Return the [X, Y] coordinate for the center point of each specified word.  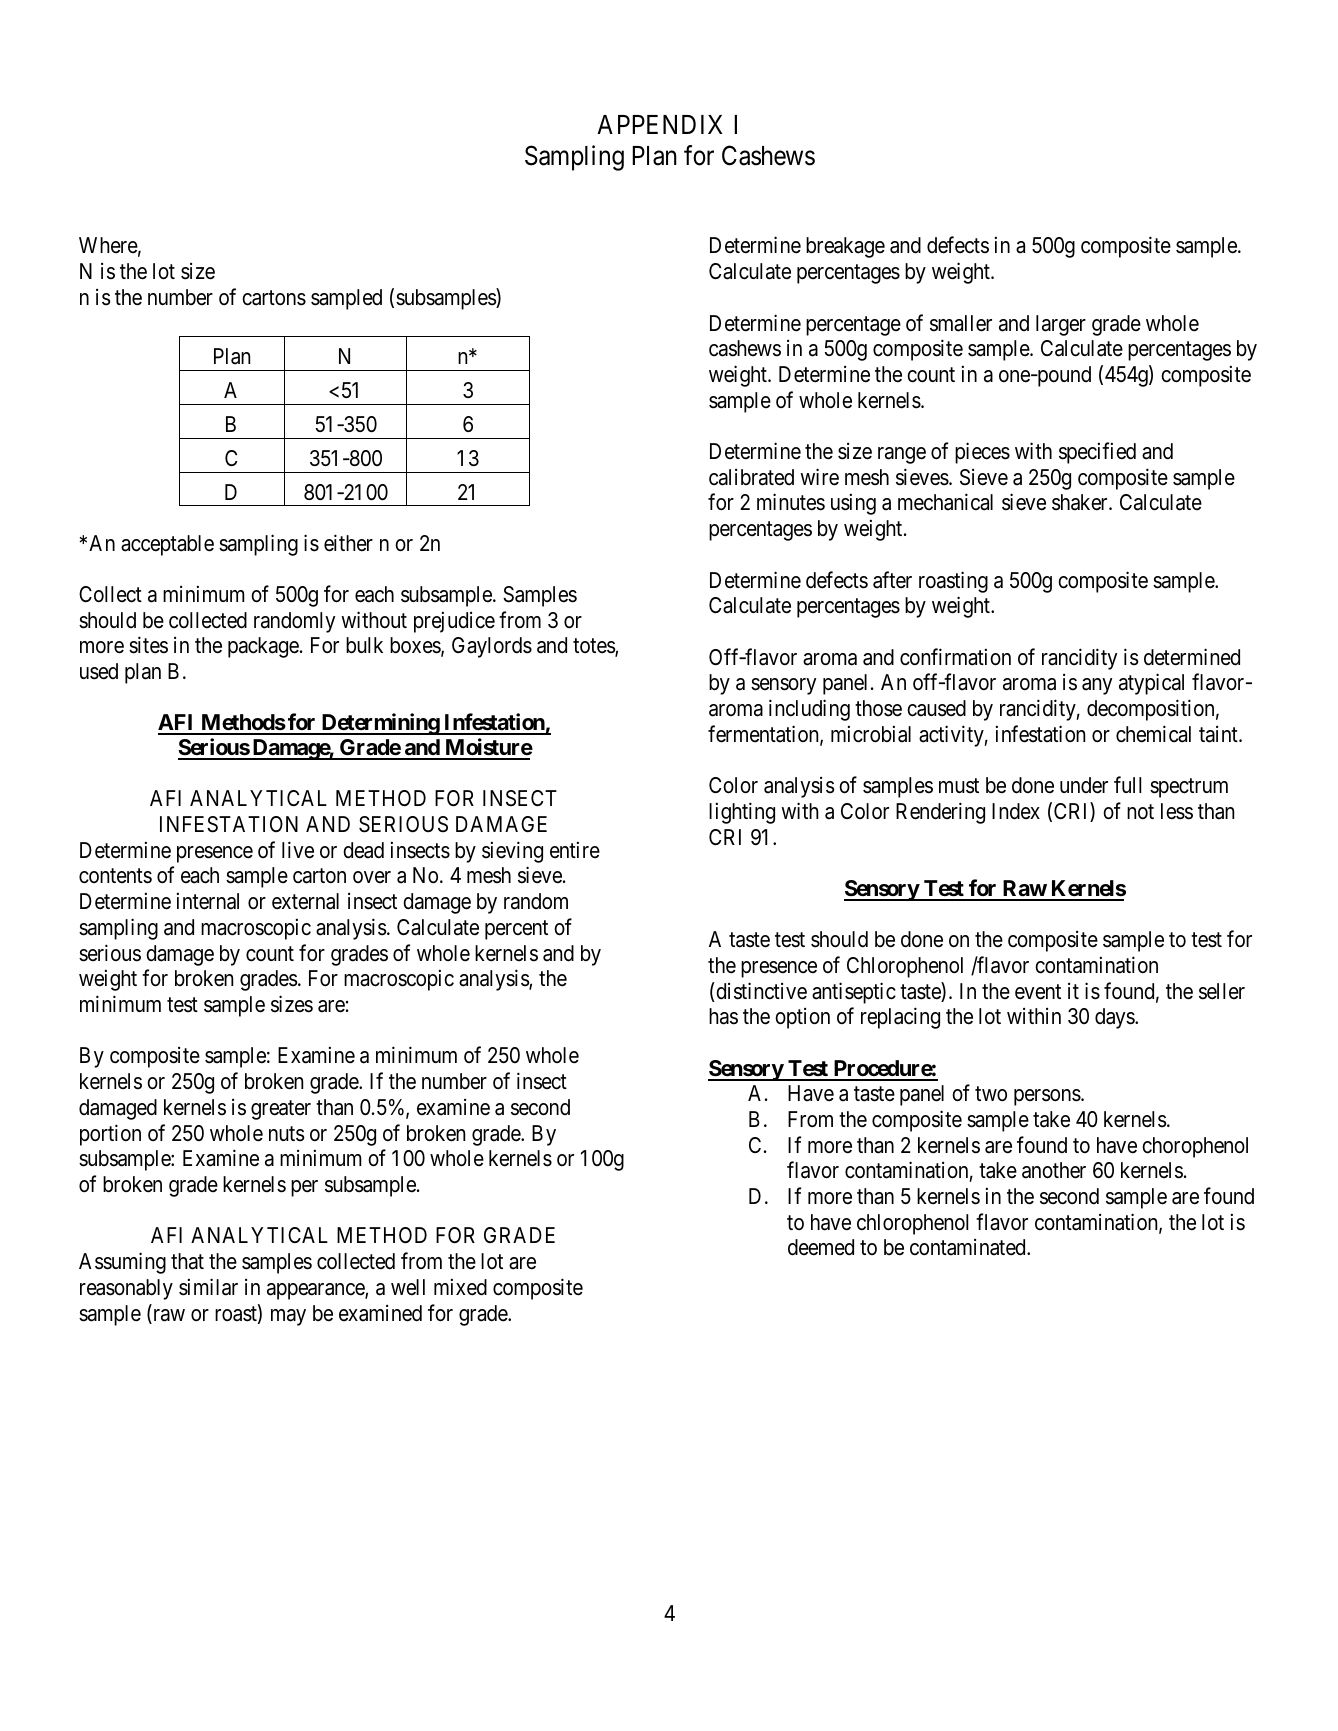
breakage [845, 247]
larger [1061, 325]
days [1115, 1018]
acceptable [167, 545]
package [263, 647]
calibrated [751, 477]
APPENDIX [660, 124]
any [1097, 686]
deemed [821, 1247]
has [723, 1016]
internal [208, 901]
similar [208, 1287]
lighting [742, 813]
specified [1097, 453]
